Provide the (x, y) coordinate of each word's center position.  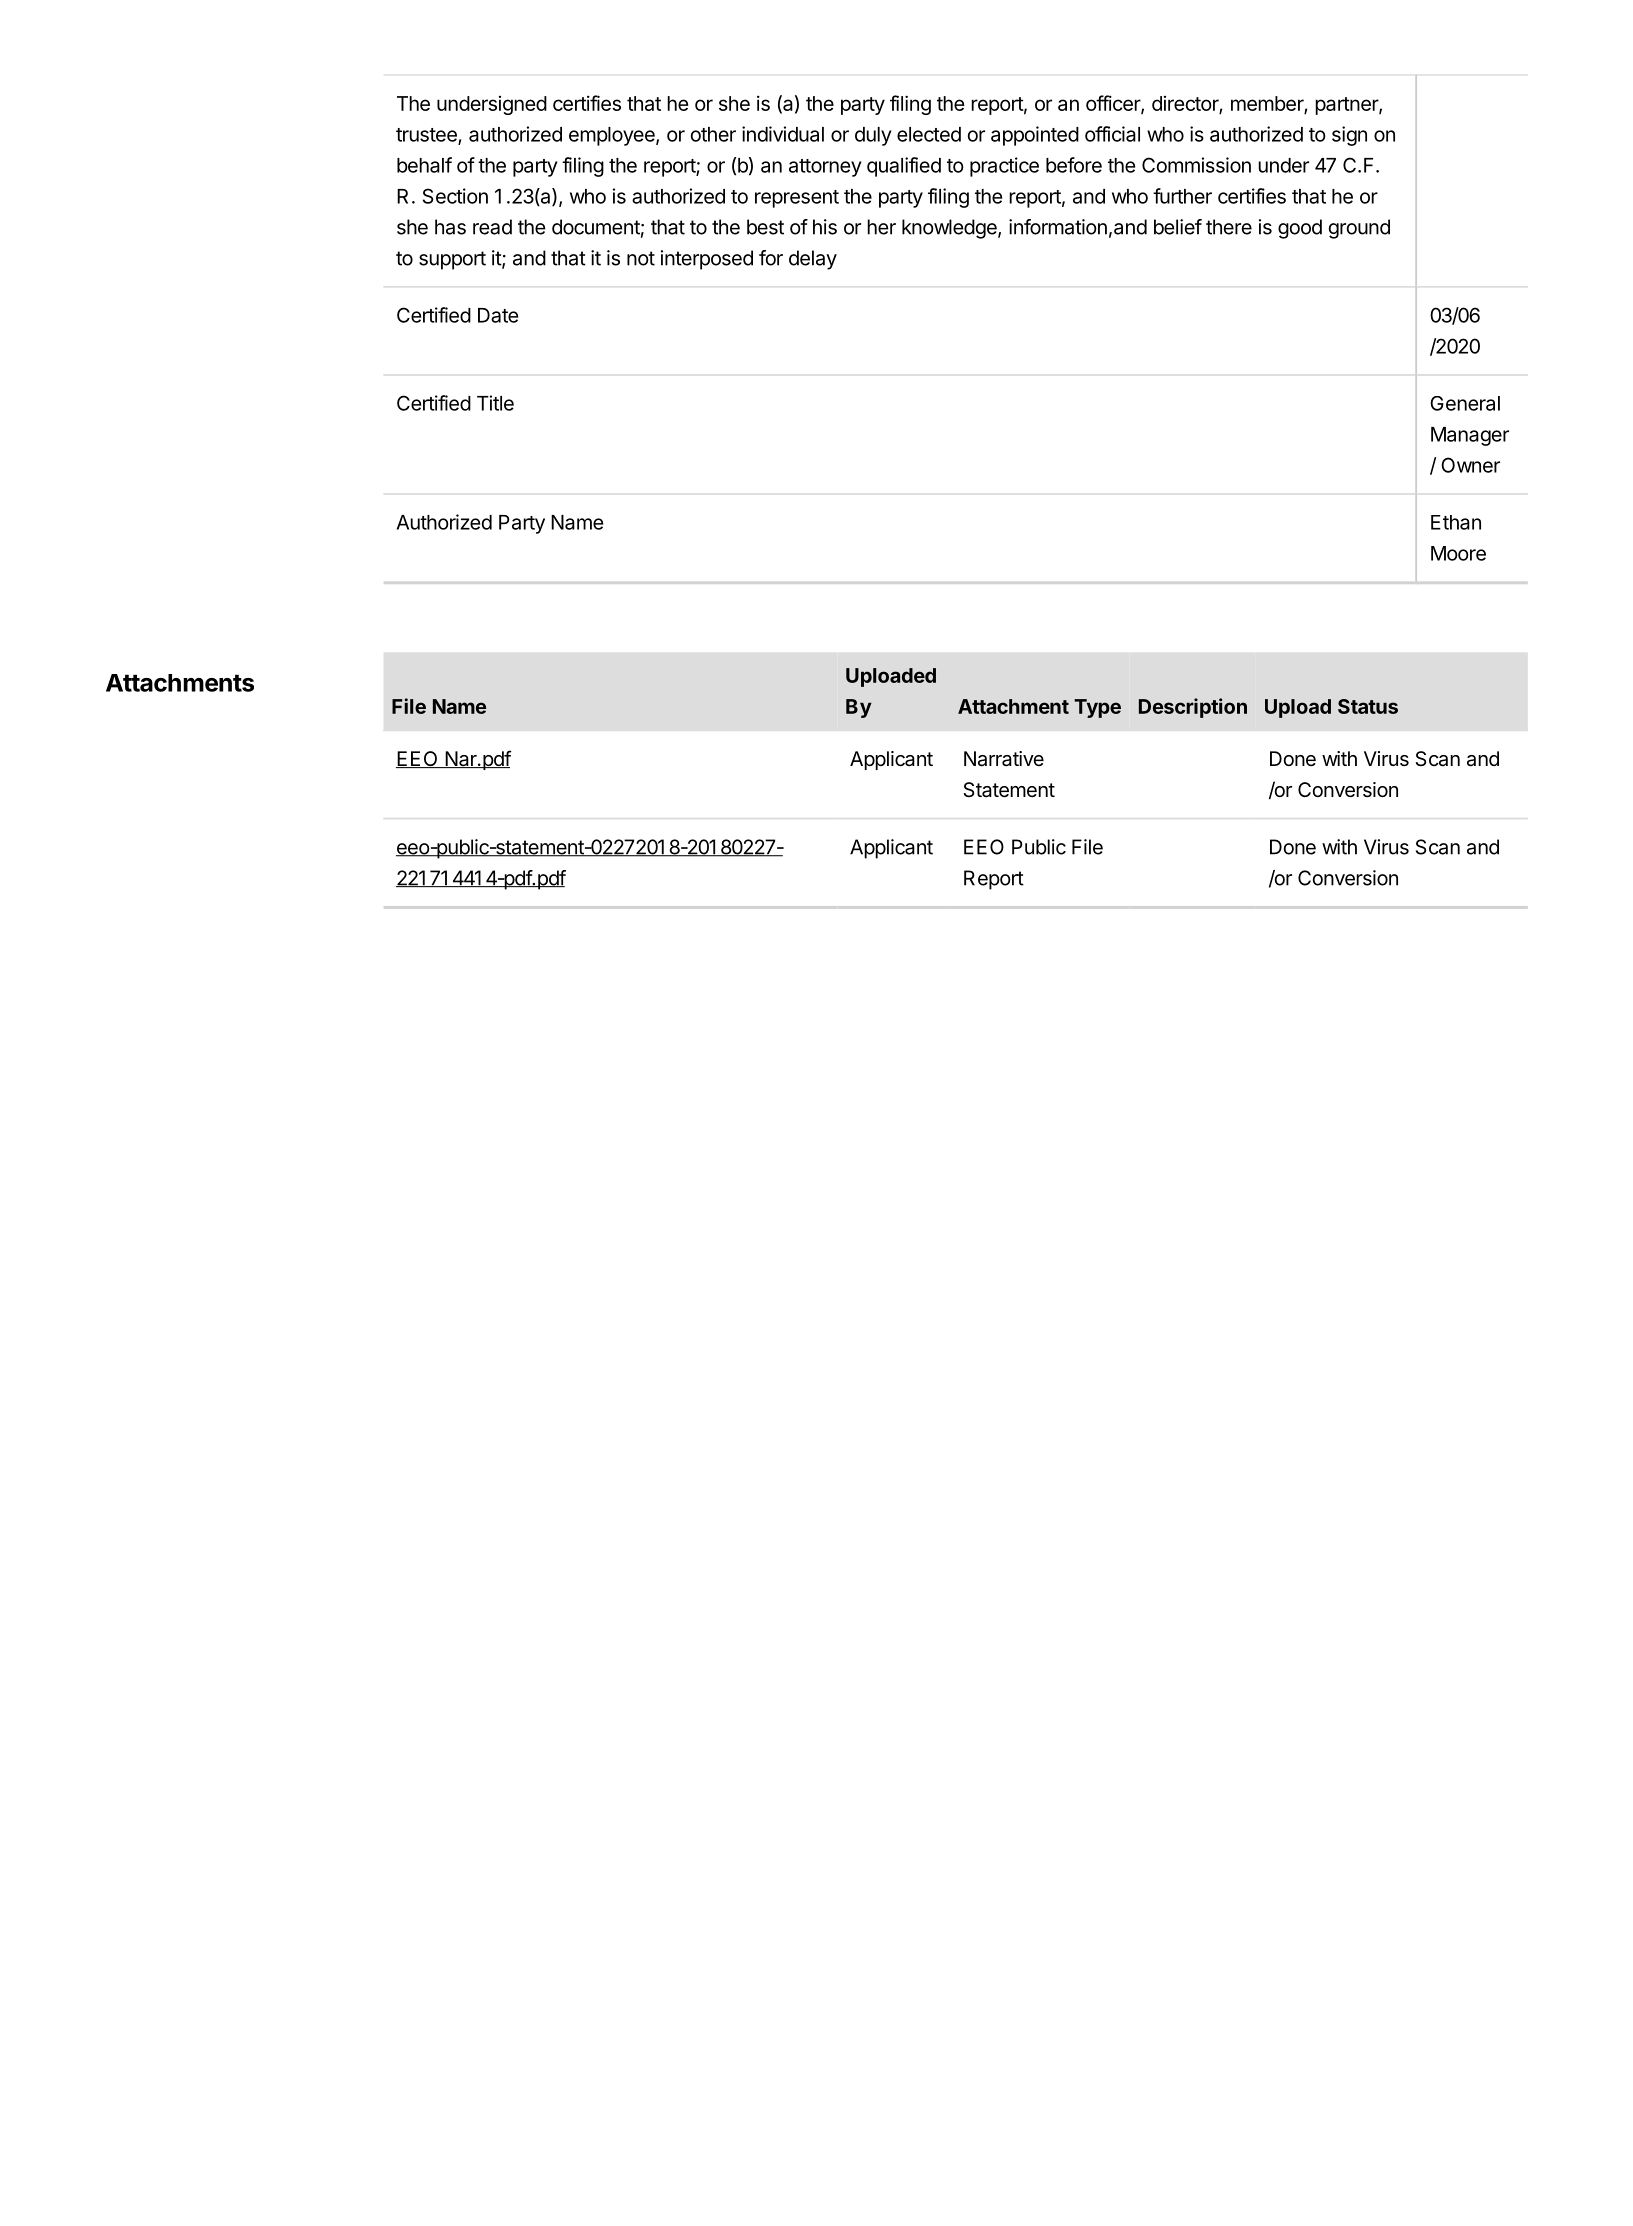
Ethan (1456, 522)
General (1465, 403)
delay (813, 260)
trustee (427, 136)
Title (495, 403)
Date (498, 315)
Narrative (1004, 759)
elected (929, 134)
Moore (1458, 553)
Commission (1196, 165)
